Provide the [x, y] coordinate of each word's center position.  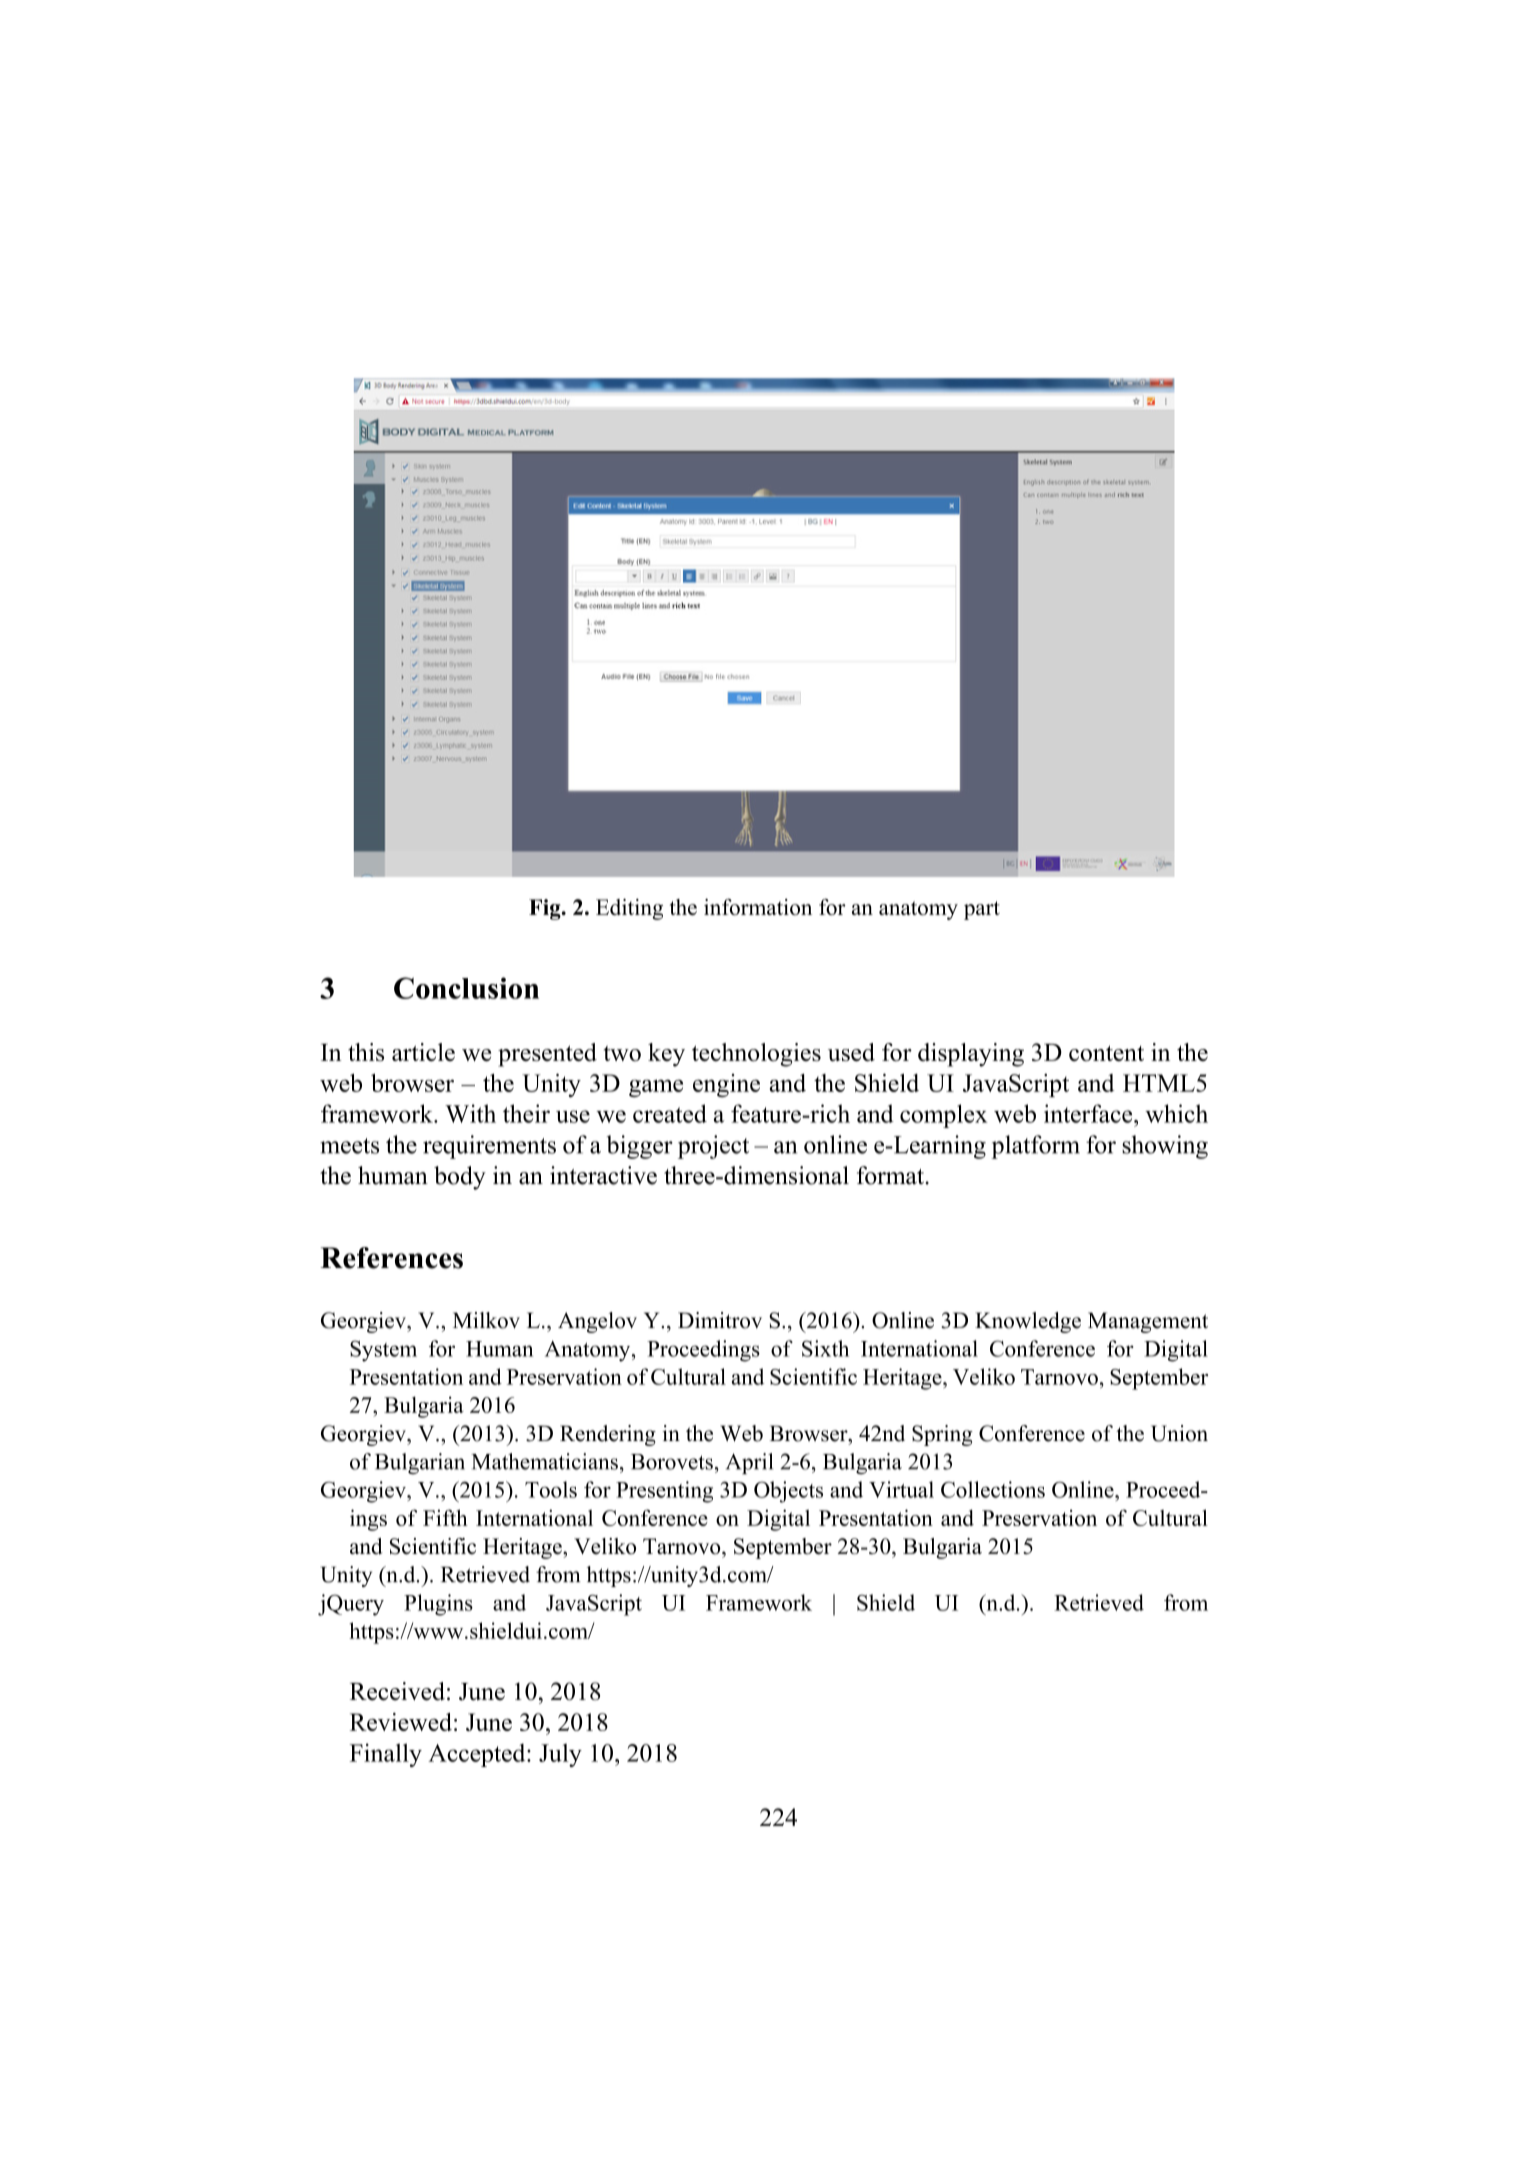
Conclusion [466, 988]
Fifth [445, 1517]
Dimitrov [720, 1320]
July [560, 1755]
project [713, 1147]
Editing [629, 909]
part [982, 910]
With [470, 1113]
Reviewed [401, 1722]
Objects [788, 1492]
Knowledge [1028, 1322]
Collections [993, 1489]
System [383, 1351]
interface [1089, 1113]
